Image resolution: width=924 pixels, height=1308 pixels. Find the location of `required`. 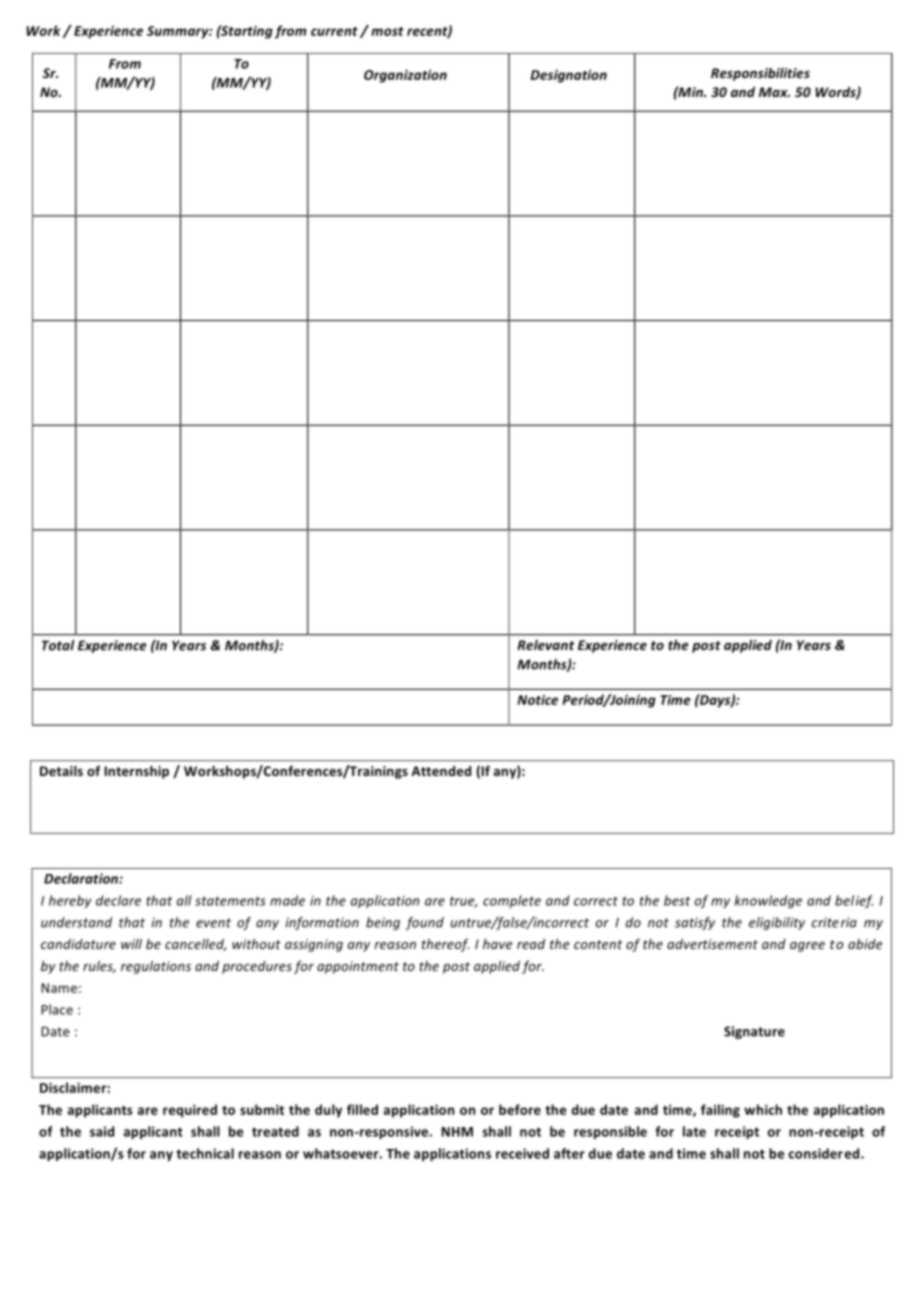

required is located at coordinates (190, 1111).
